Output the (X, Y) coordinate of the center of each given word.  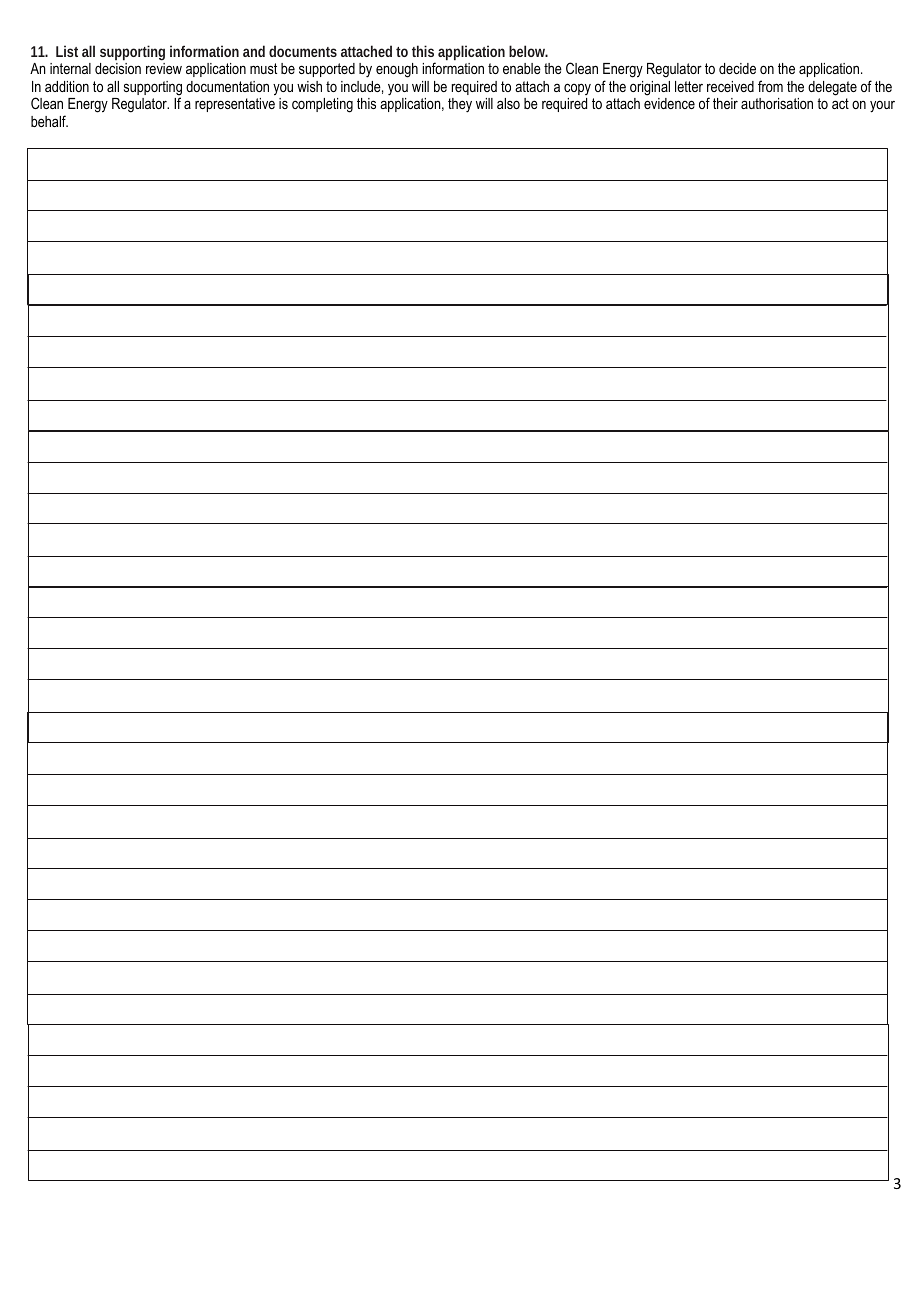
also (508, 103)
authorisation (777, 103)
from (770, 86)
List (67, 51)
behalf (49, 121)
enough (397, 70)
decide (737, 68)
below (528, 51)
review (164, 68)
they (460, 105)
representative (235, 105)
